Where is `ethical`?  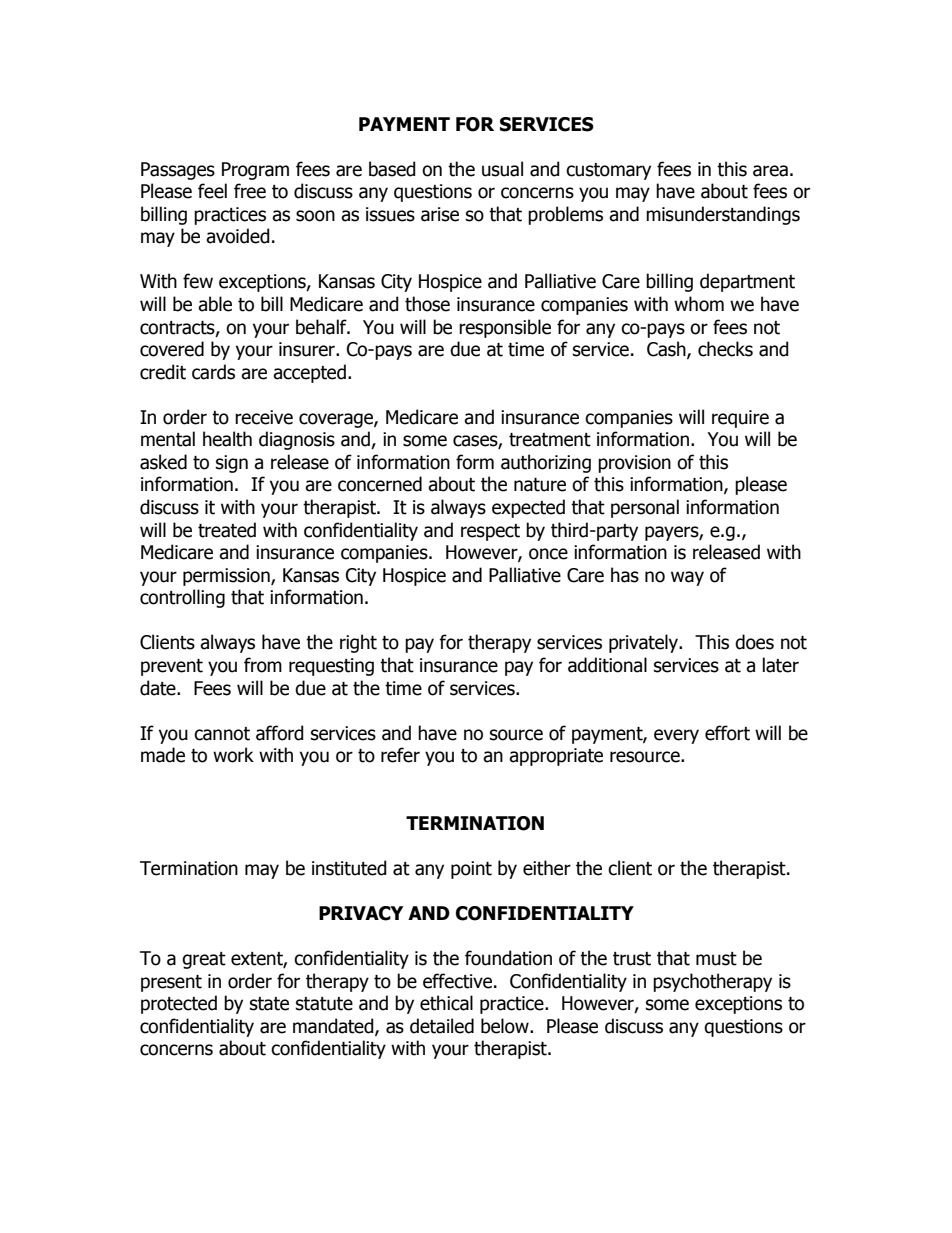 ethical is located at coordinates (446, 1003).
